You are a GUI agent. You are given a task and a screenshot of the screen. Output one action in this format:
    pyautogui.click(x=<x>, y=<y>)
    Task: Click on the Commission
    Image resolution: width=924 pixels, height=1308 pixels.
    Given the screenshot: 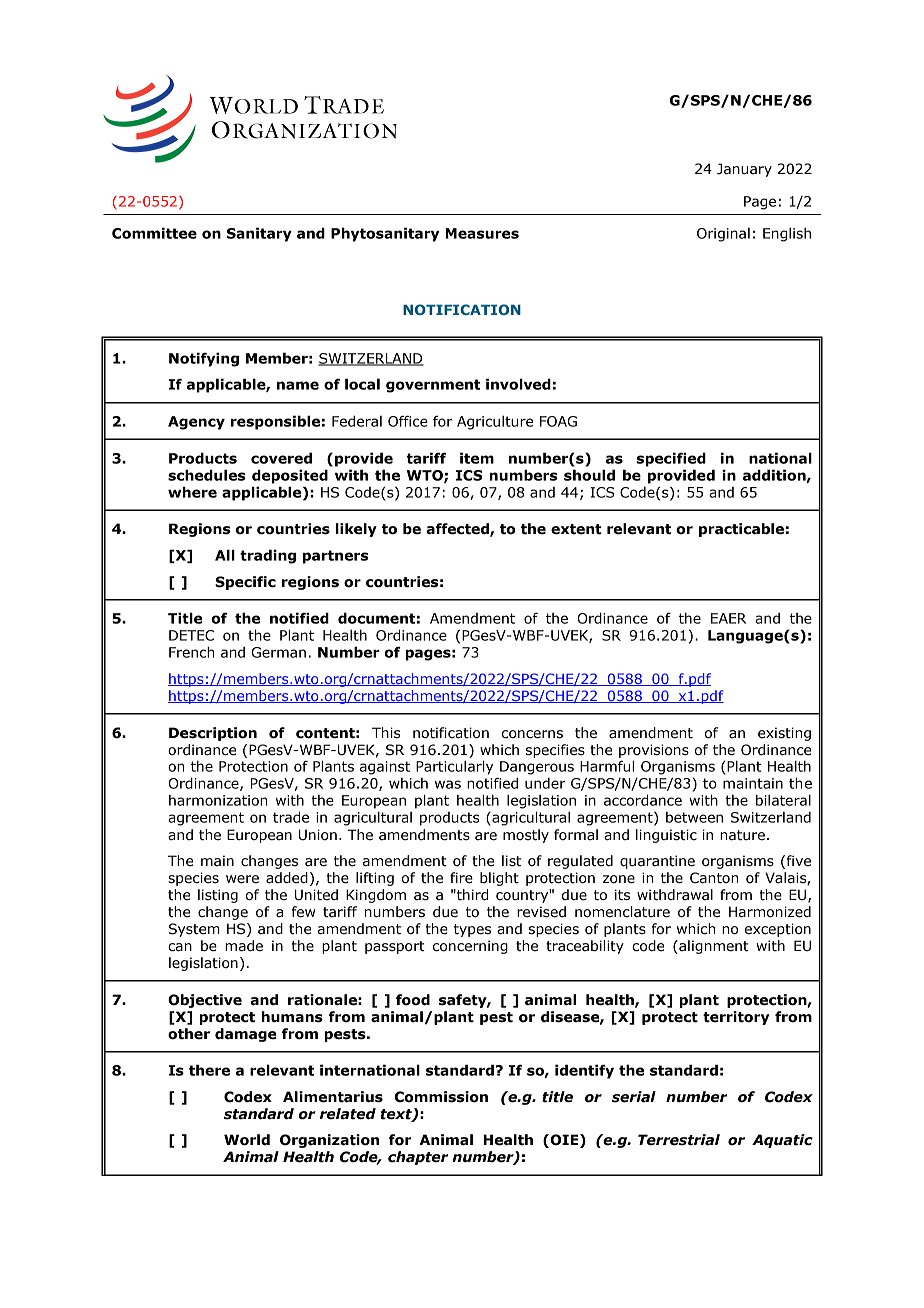 What is the action you would take?
    pyautogui.click(x=441, y=1097)
